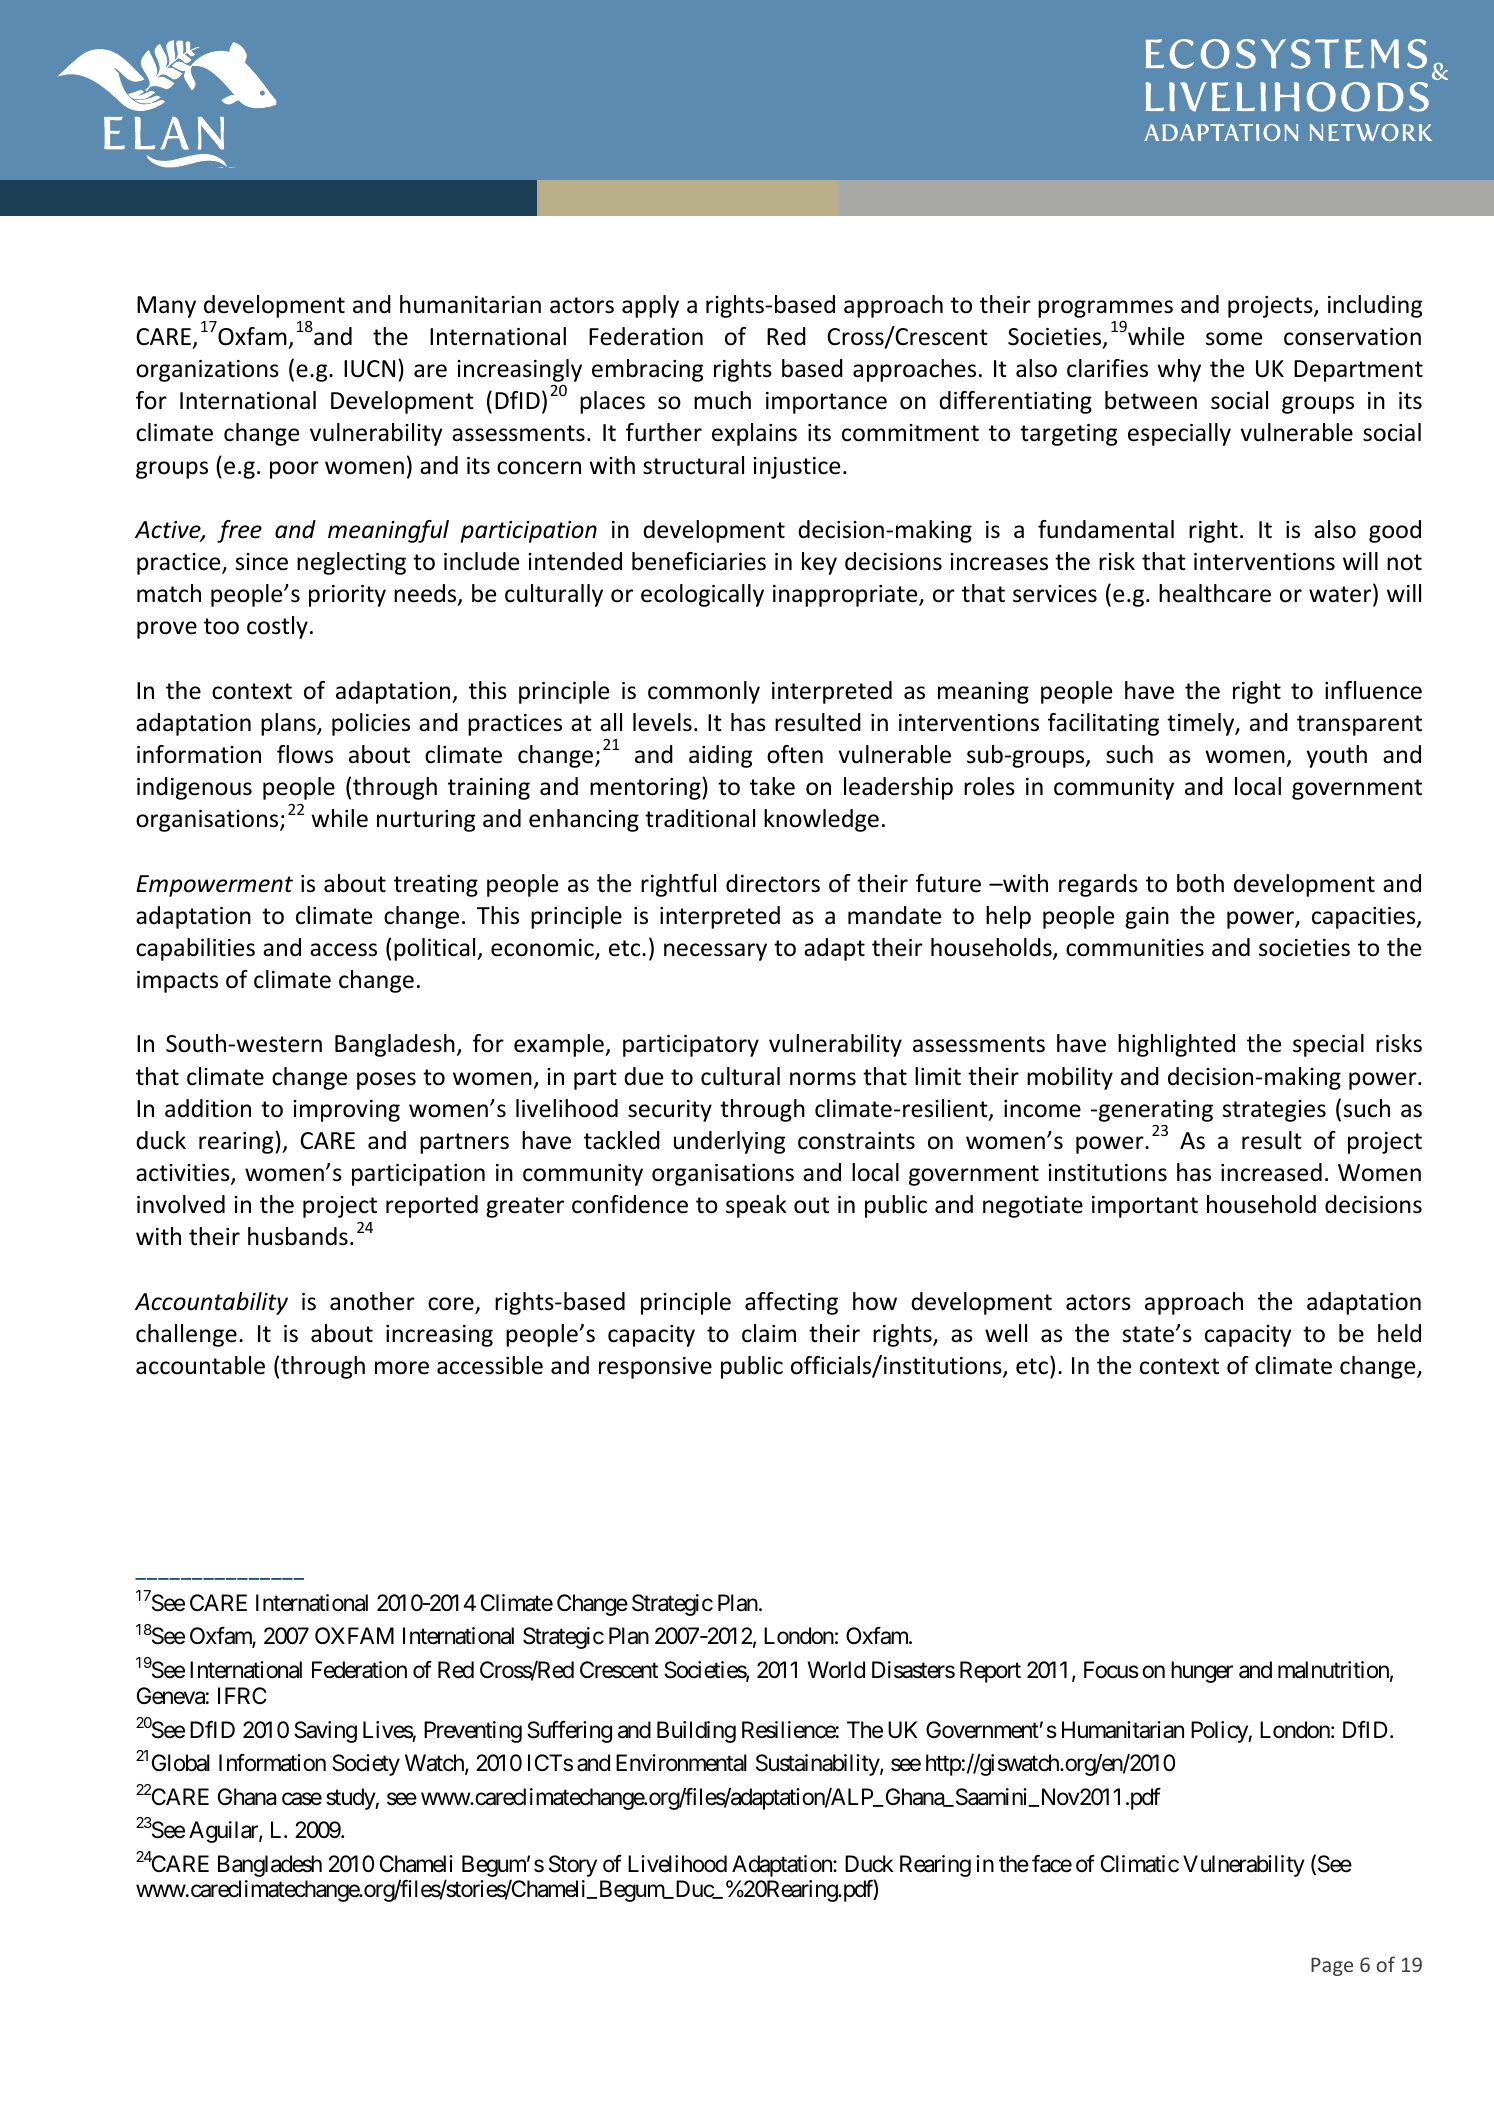  Describe the element at coordinates (573, 1866) in the screenshot. I see `Story` at that location.
